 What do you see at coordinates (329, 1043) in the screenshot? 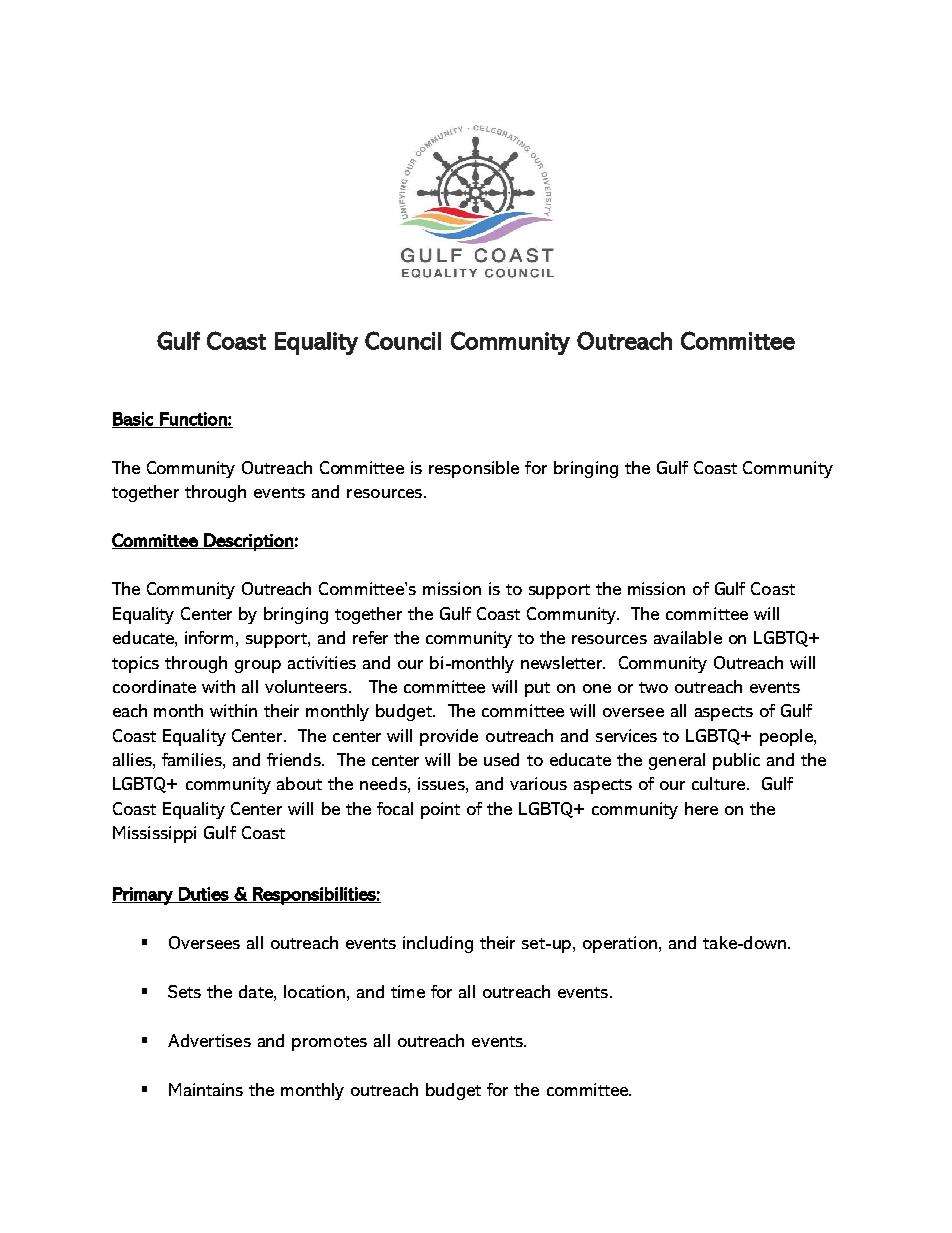
I see `promotes` at bounding box center [329, 1043].
